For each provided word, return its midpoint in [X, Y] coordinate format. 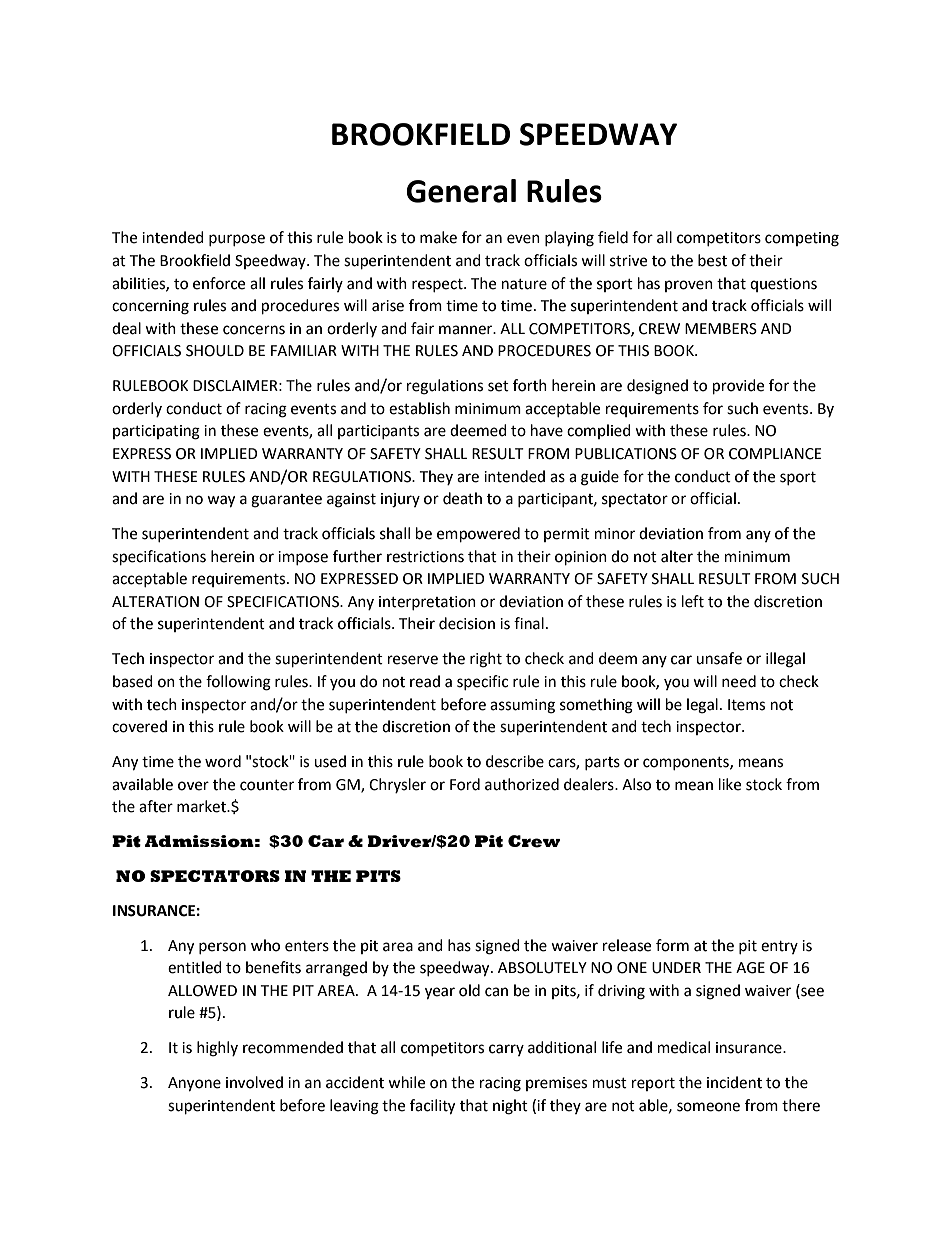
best [712, 260]
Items [746, 705]
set [498, 386]
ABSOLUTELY [542, 968]
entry [779, 947]
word [223, 761]
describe [515, 761]
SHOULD [215, 351]
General [461, 191]
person [222, 948]
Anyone [194, 1084]
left [693, 601]
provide [738, 387]
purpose [237, 240]
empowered [478, 535]
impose [303, 558]
